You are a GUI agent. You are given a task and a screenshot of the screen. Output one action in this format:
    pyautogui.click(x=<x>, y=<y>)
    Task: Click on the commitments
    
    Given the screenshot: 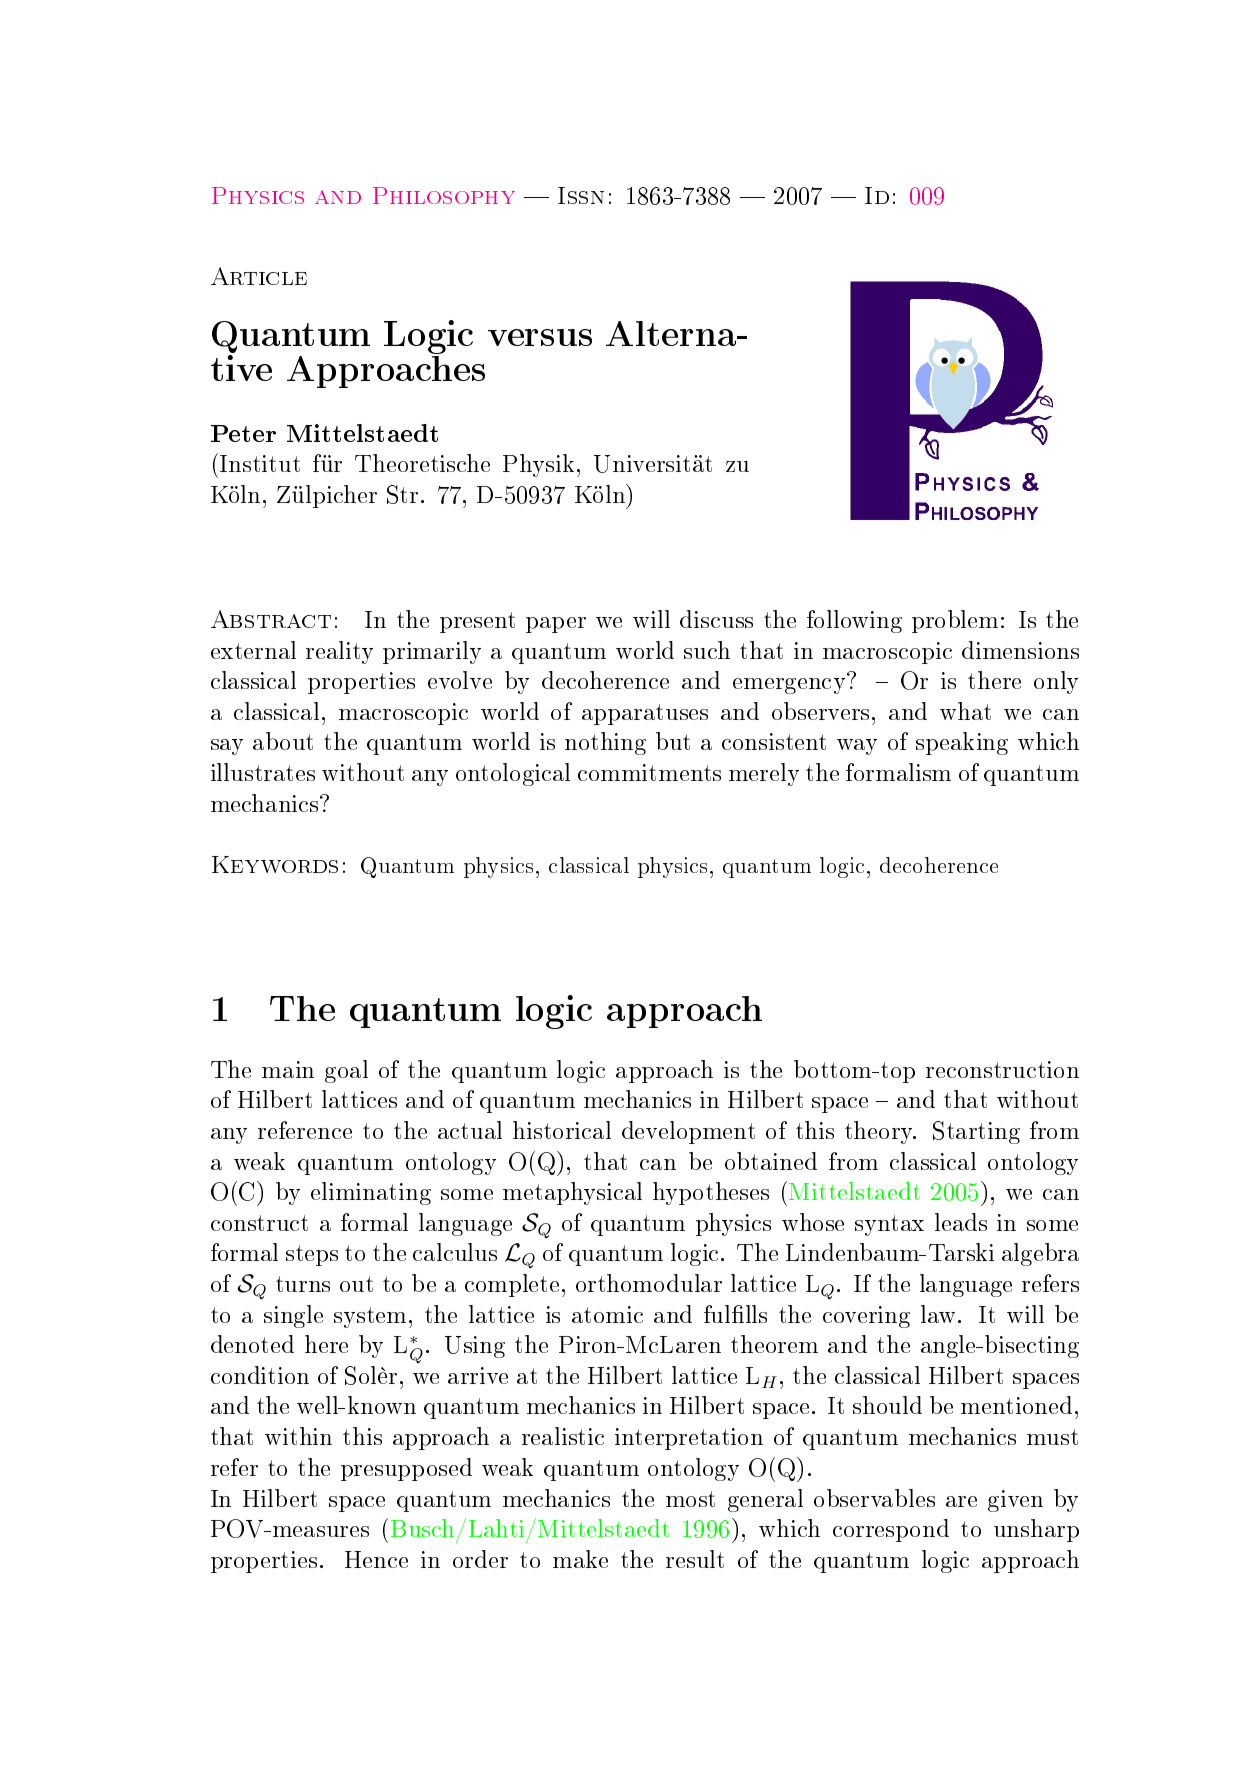 What is the action you would take?
    pyautogui.click(x=649, y=772)
